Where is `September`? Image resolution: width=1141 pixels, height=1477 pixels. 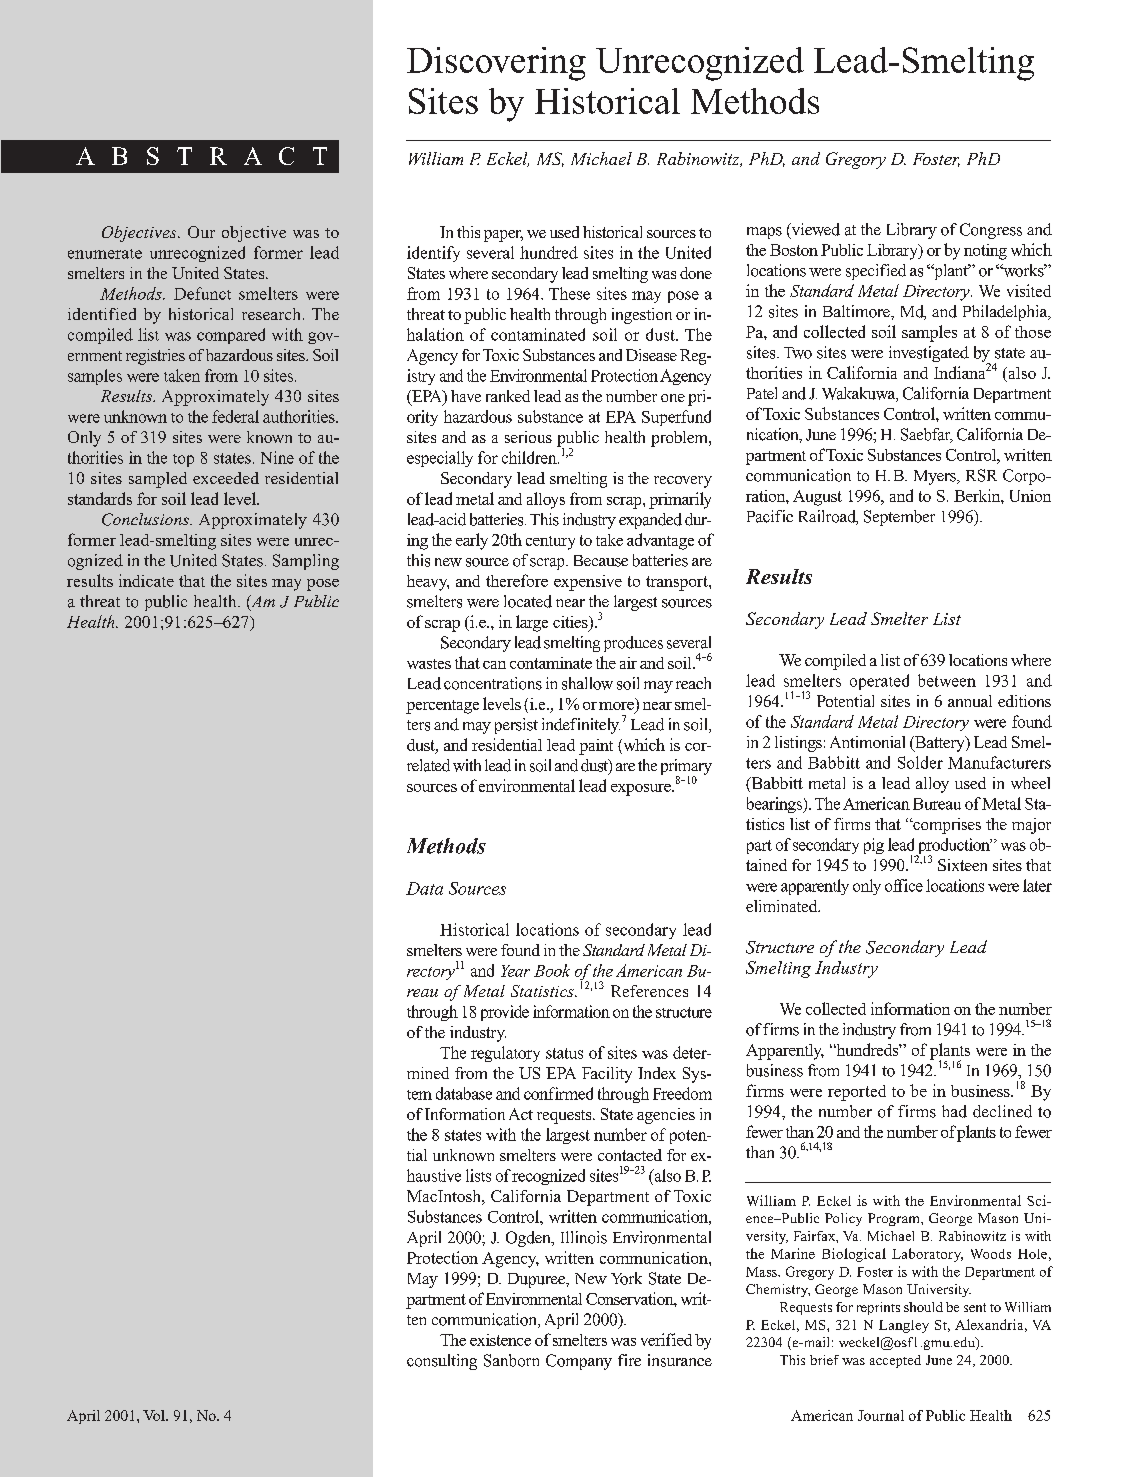 September is located at coordinates (899, 518).
